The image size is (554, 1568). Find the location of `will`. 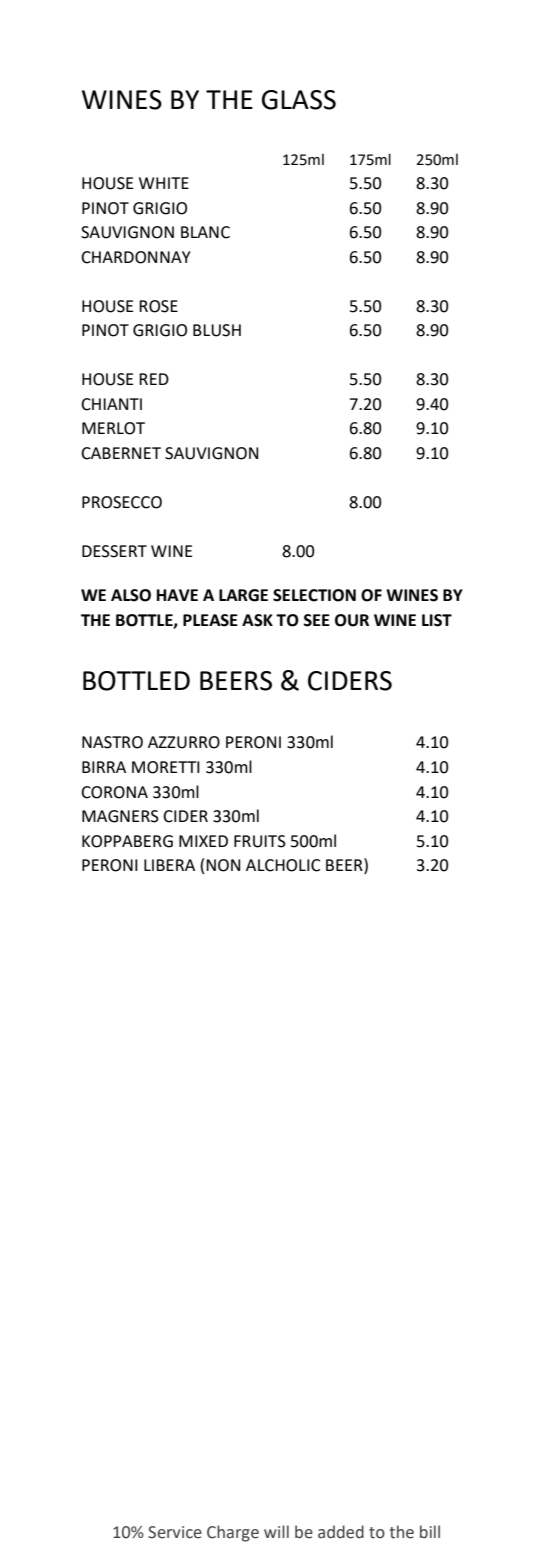

will is located at coordinates (276, 1531).
